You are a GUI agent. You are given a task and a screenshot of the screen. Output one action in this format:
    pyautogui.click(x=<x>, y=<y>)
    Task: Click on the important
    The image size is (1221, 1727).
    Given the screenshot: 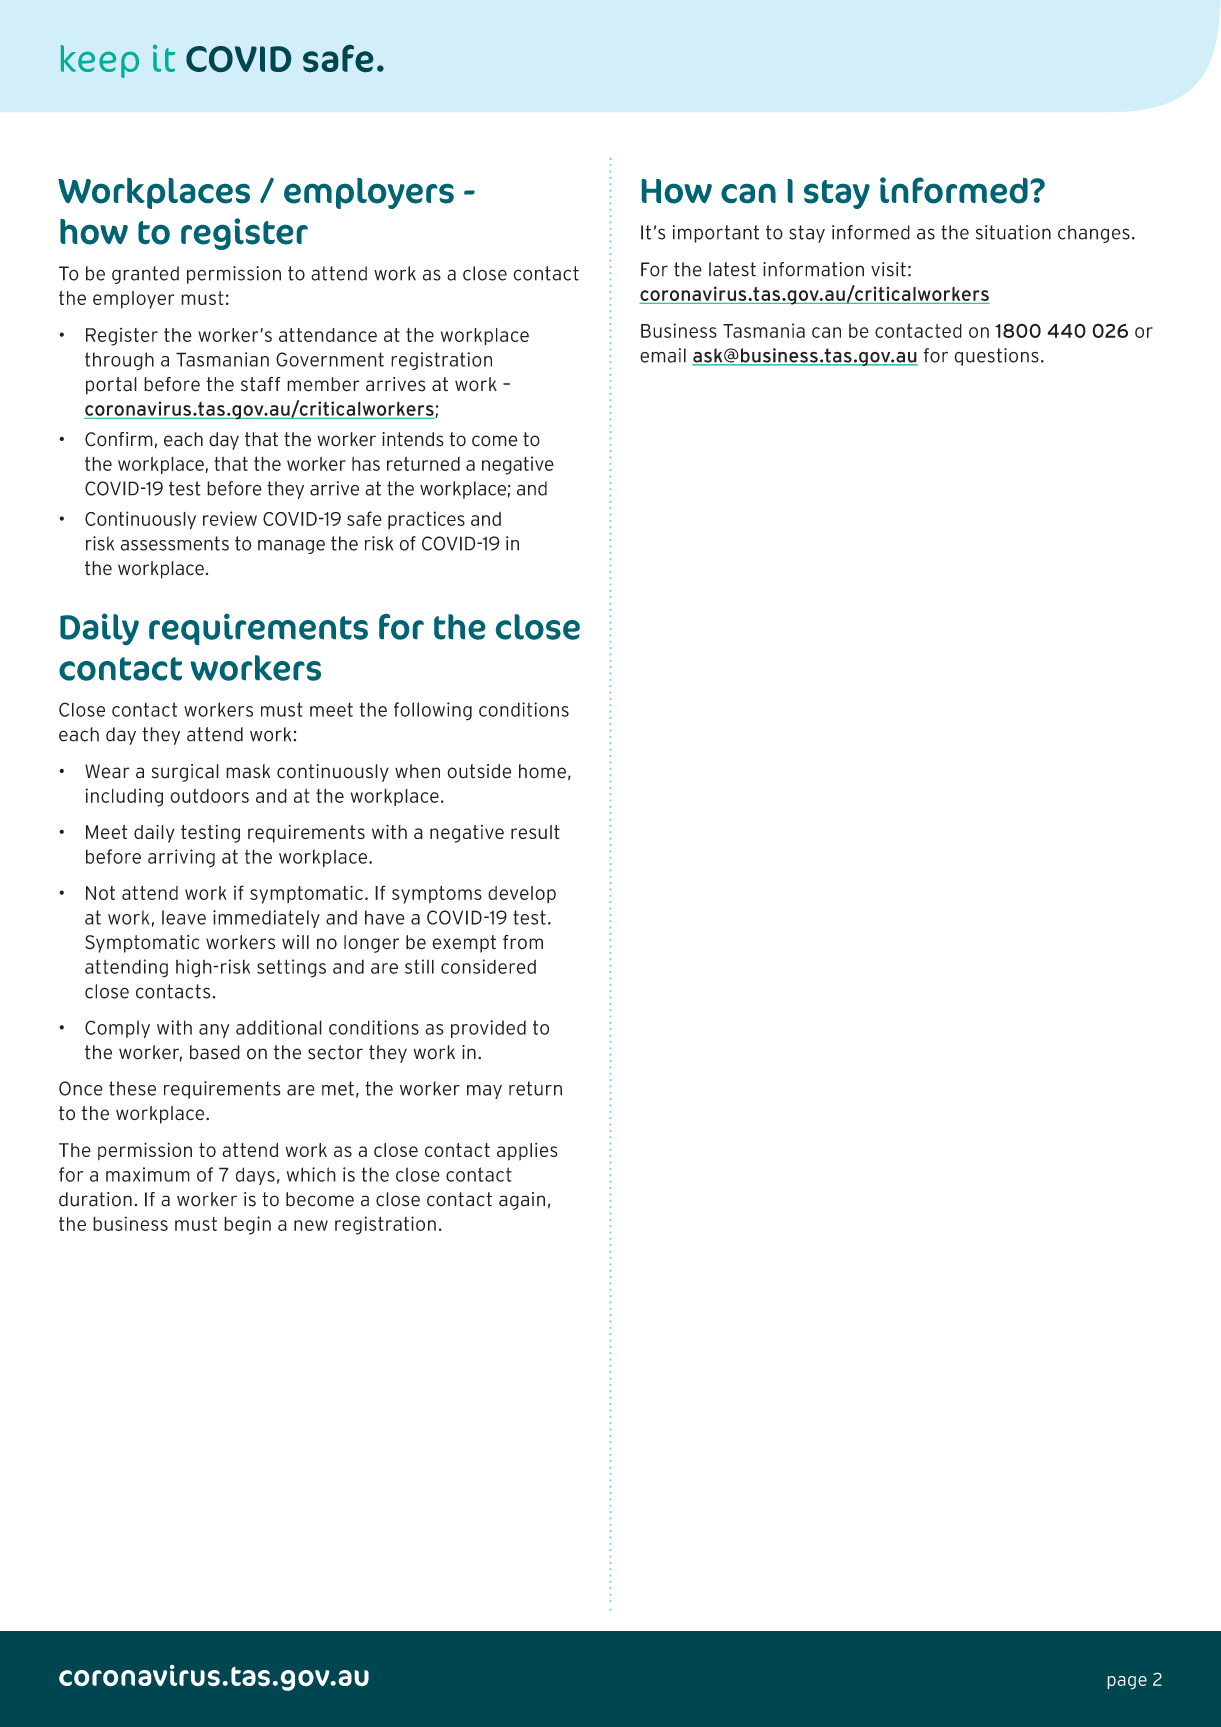 What is the action you would take?
    pyautogui.click(x=716, y=234)
